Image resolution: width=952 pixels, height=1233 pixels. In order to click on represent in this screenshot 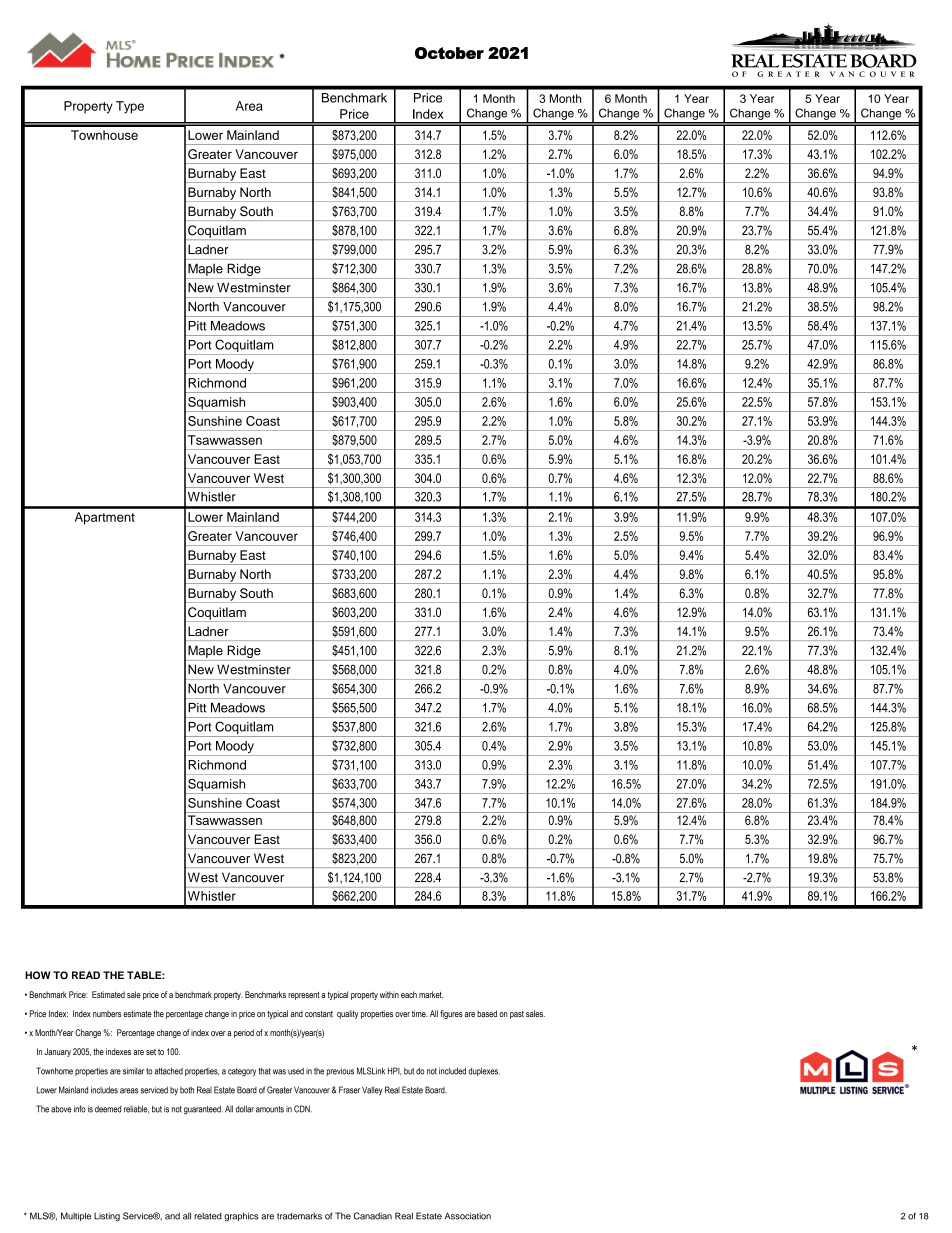, I will do `click(304, 996)`.
